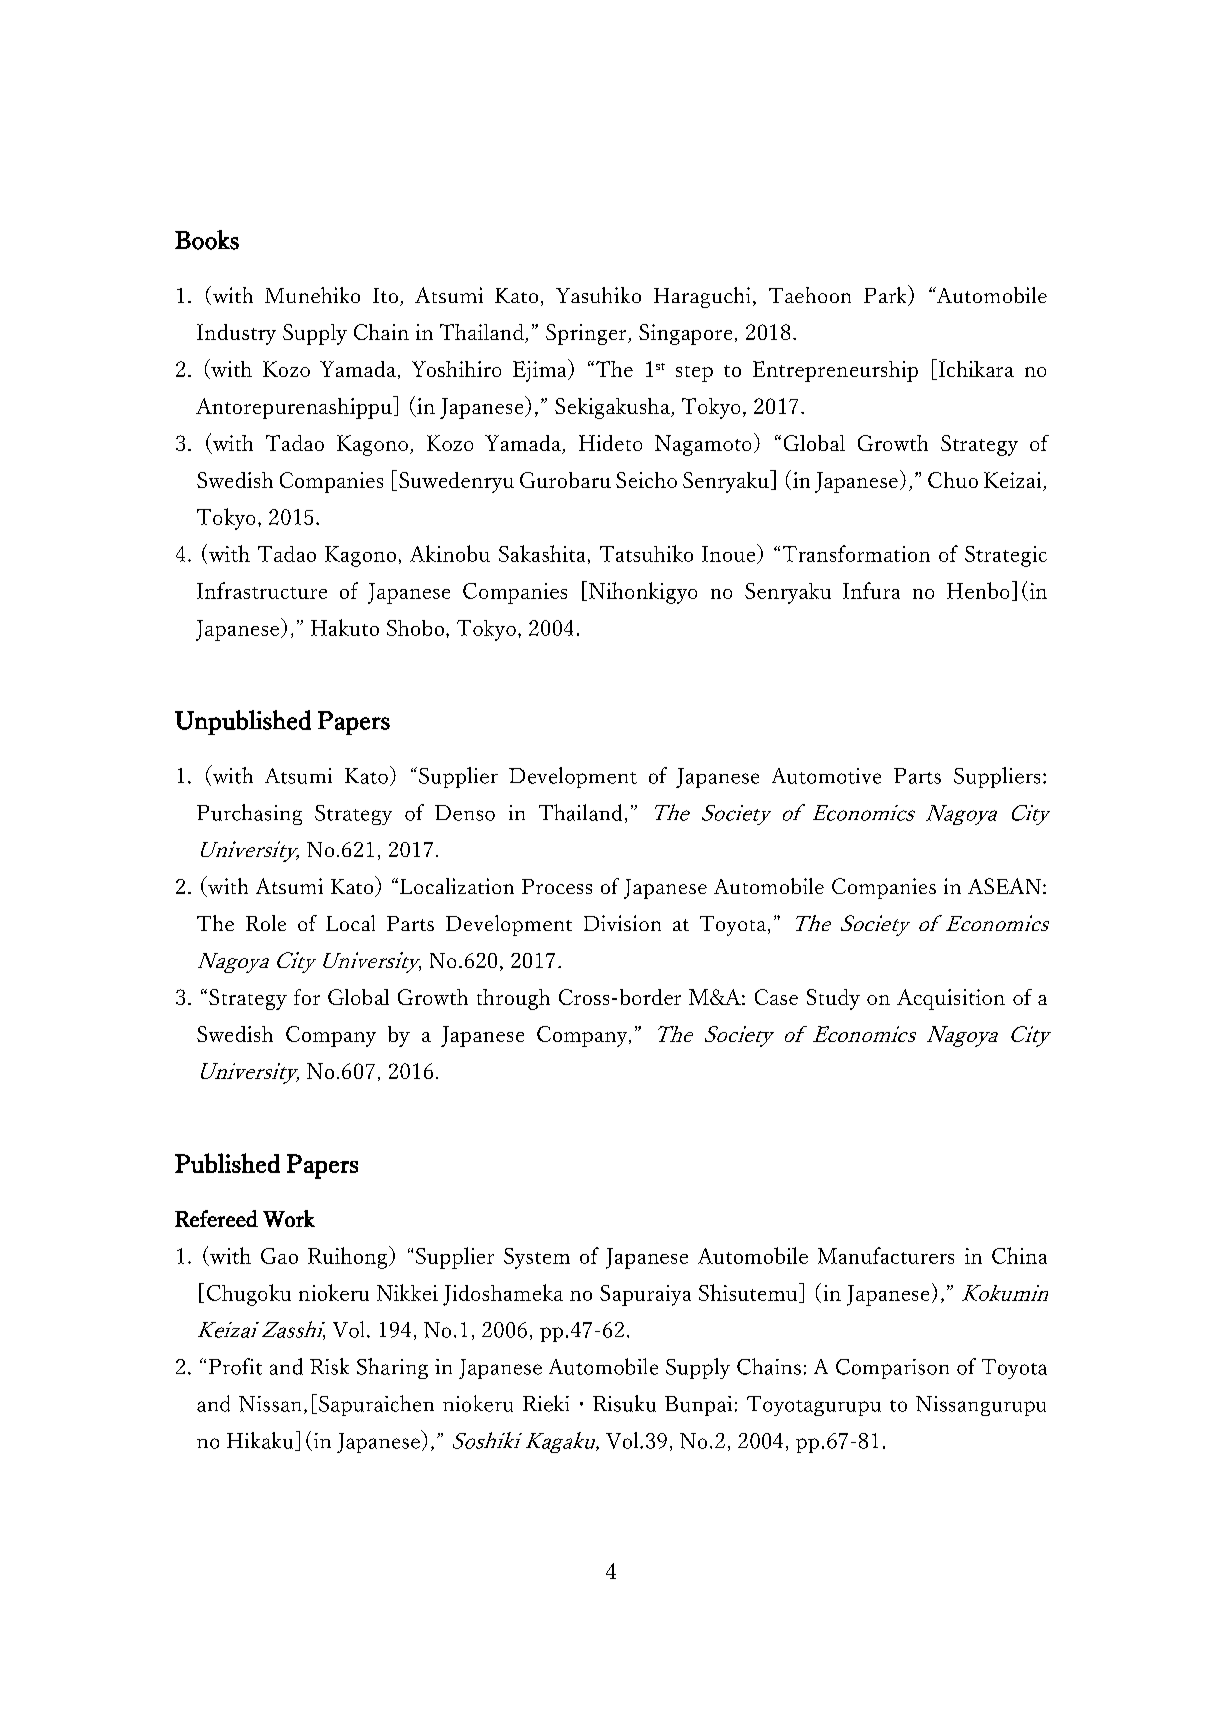 Image resolution: width=1222 pixels, height=1728 pixels. What do you see at coordinates (385, 295) in the document?
I see `Ito` at bounding box center [385, 295].
